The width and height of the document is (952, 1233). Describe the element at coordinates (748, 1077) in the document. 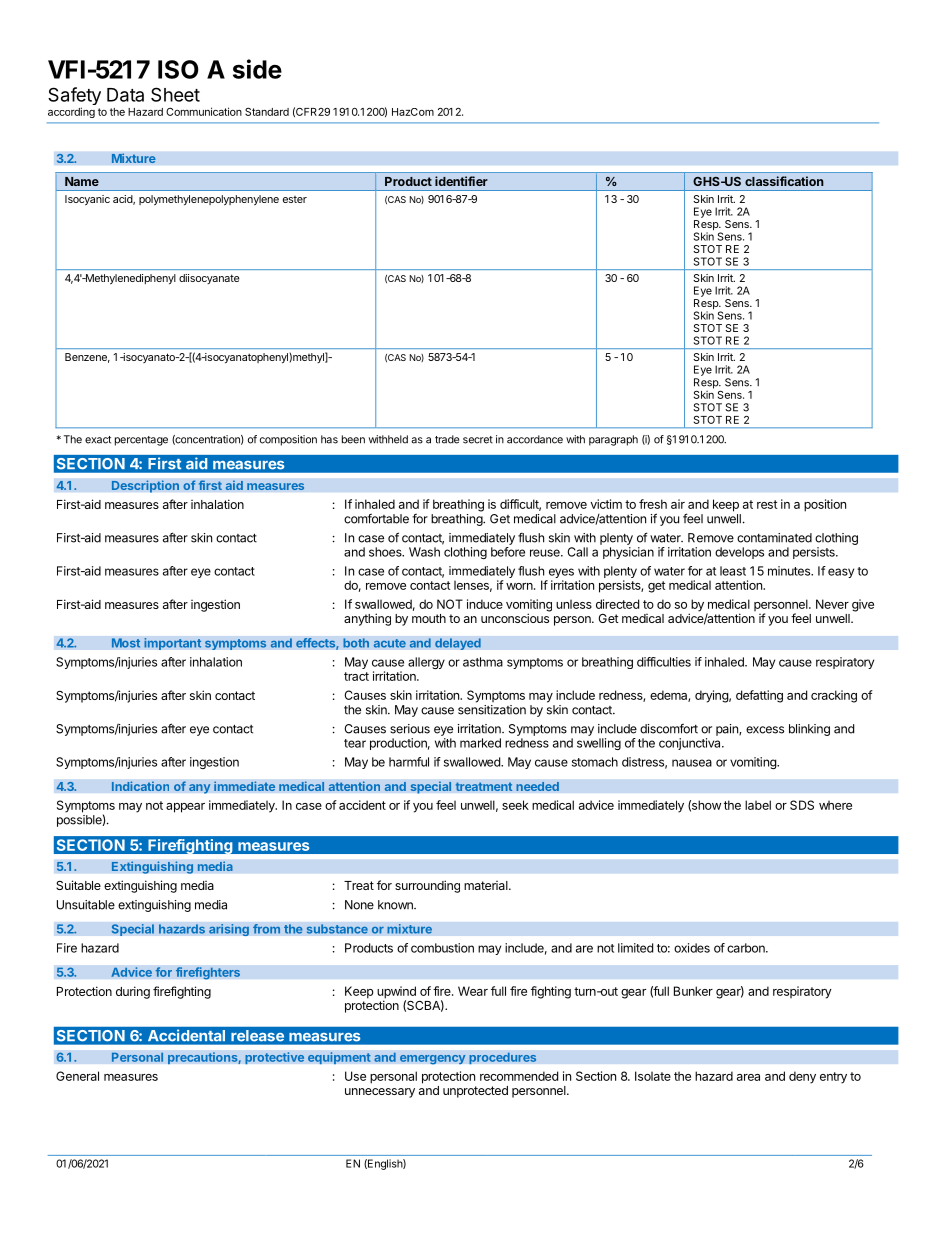

I see `area` at that location.
